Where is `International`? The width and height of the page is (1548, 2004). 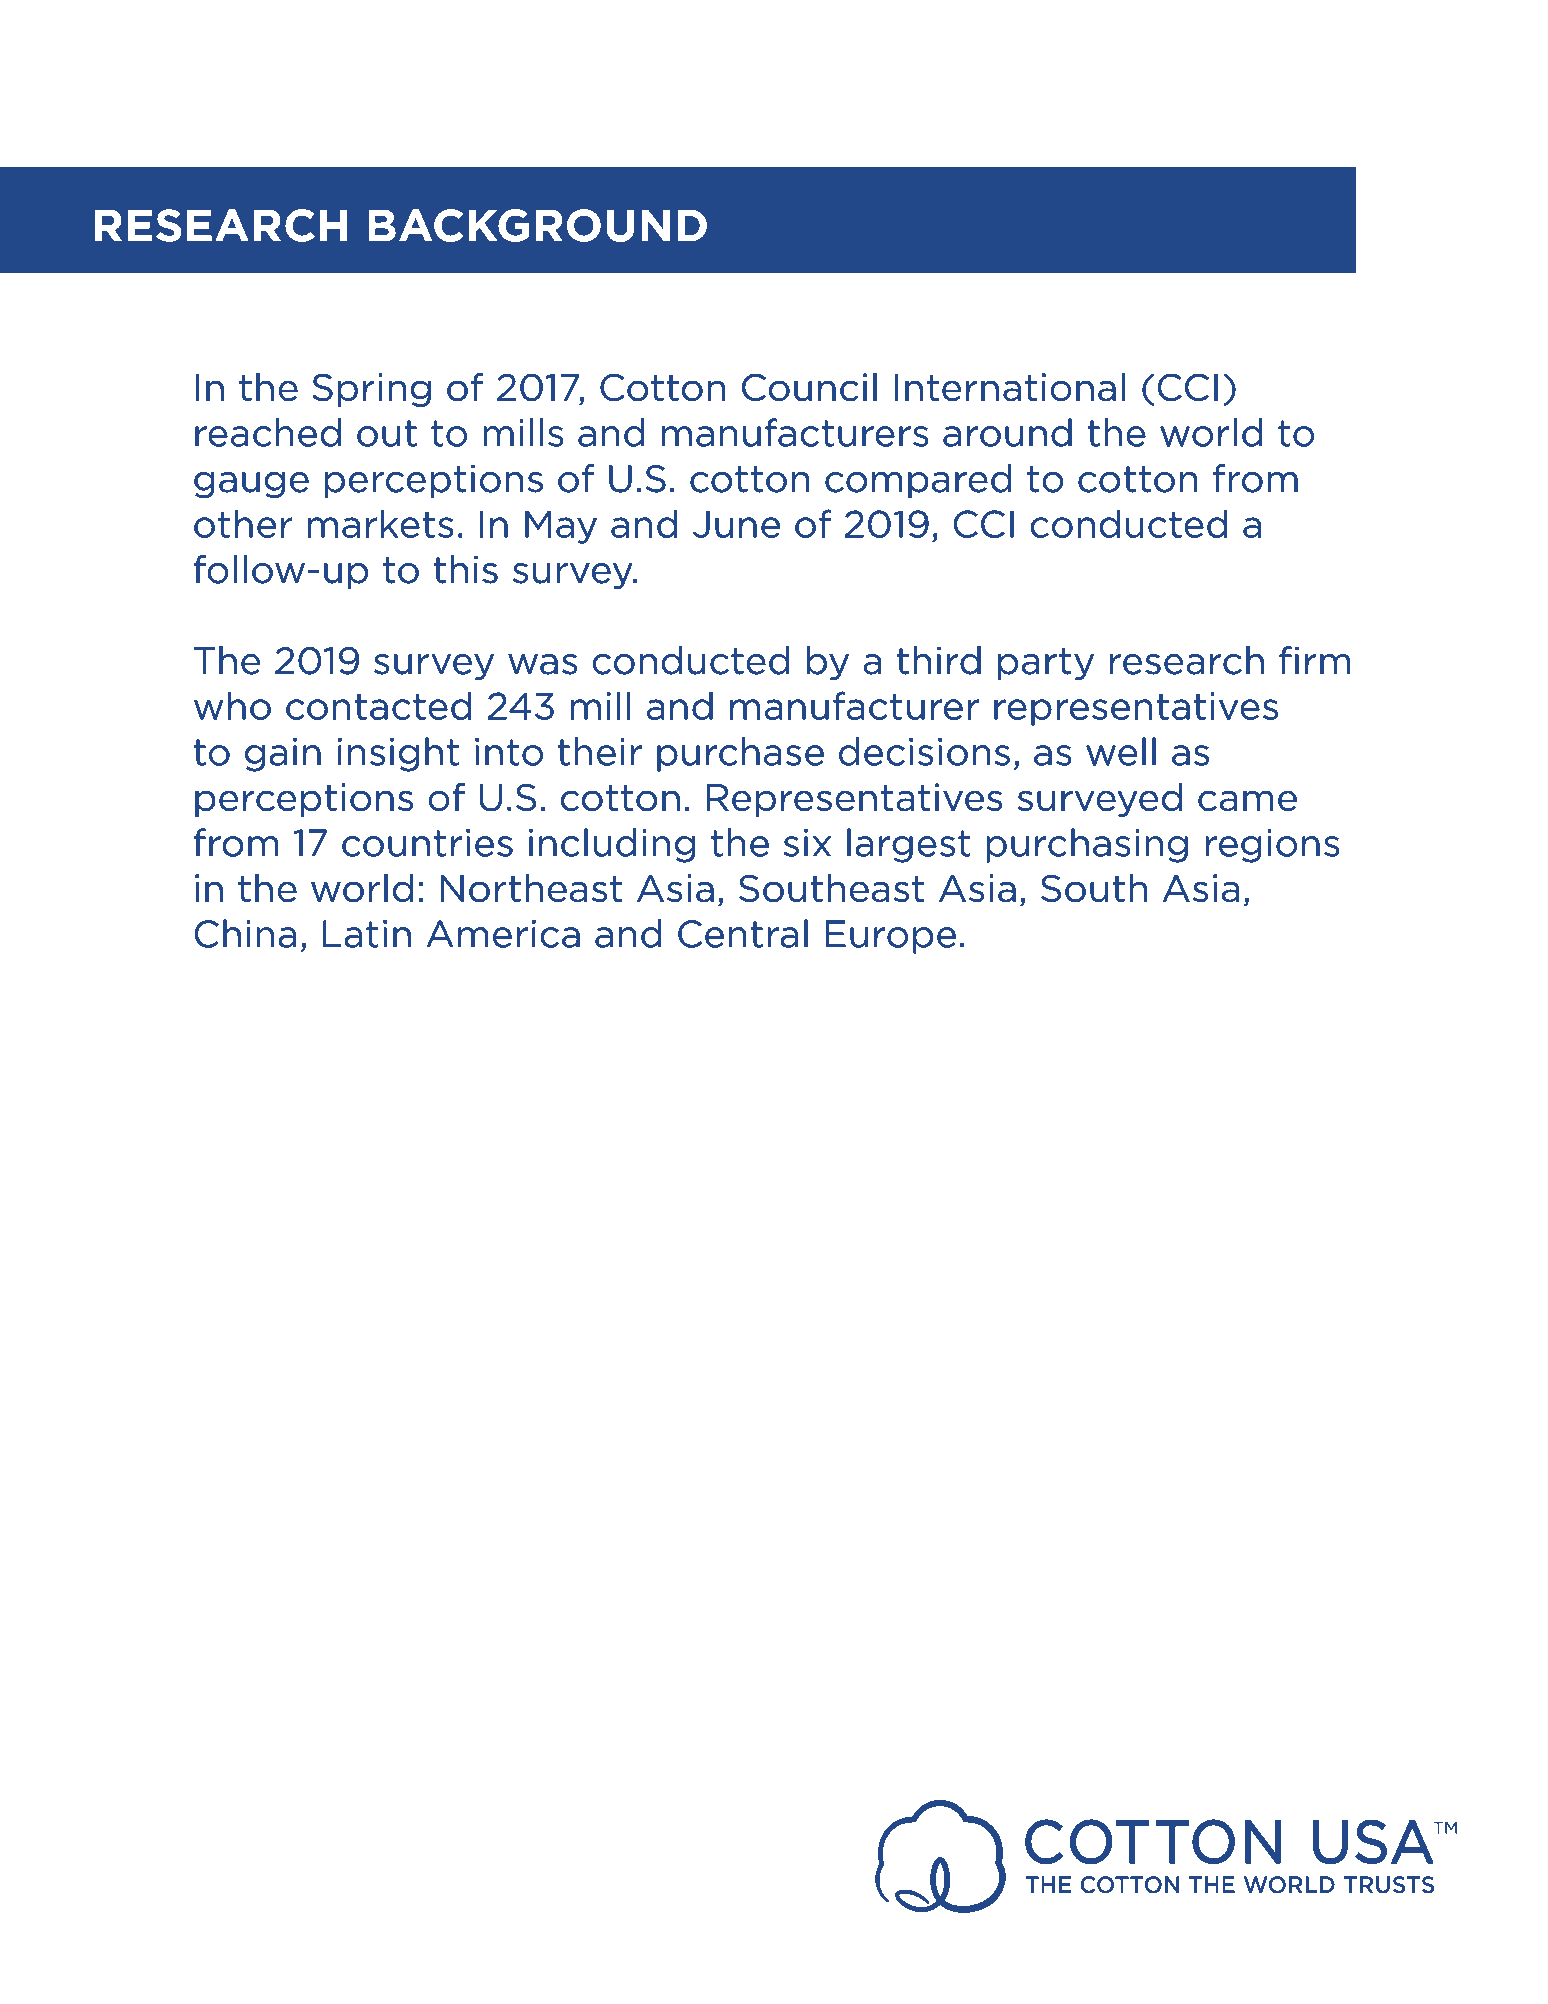 International is located at coordinates (1010, 387).
